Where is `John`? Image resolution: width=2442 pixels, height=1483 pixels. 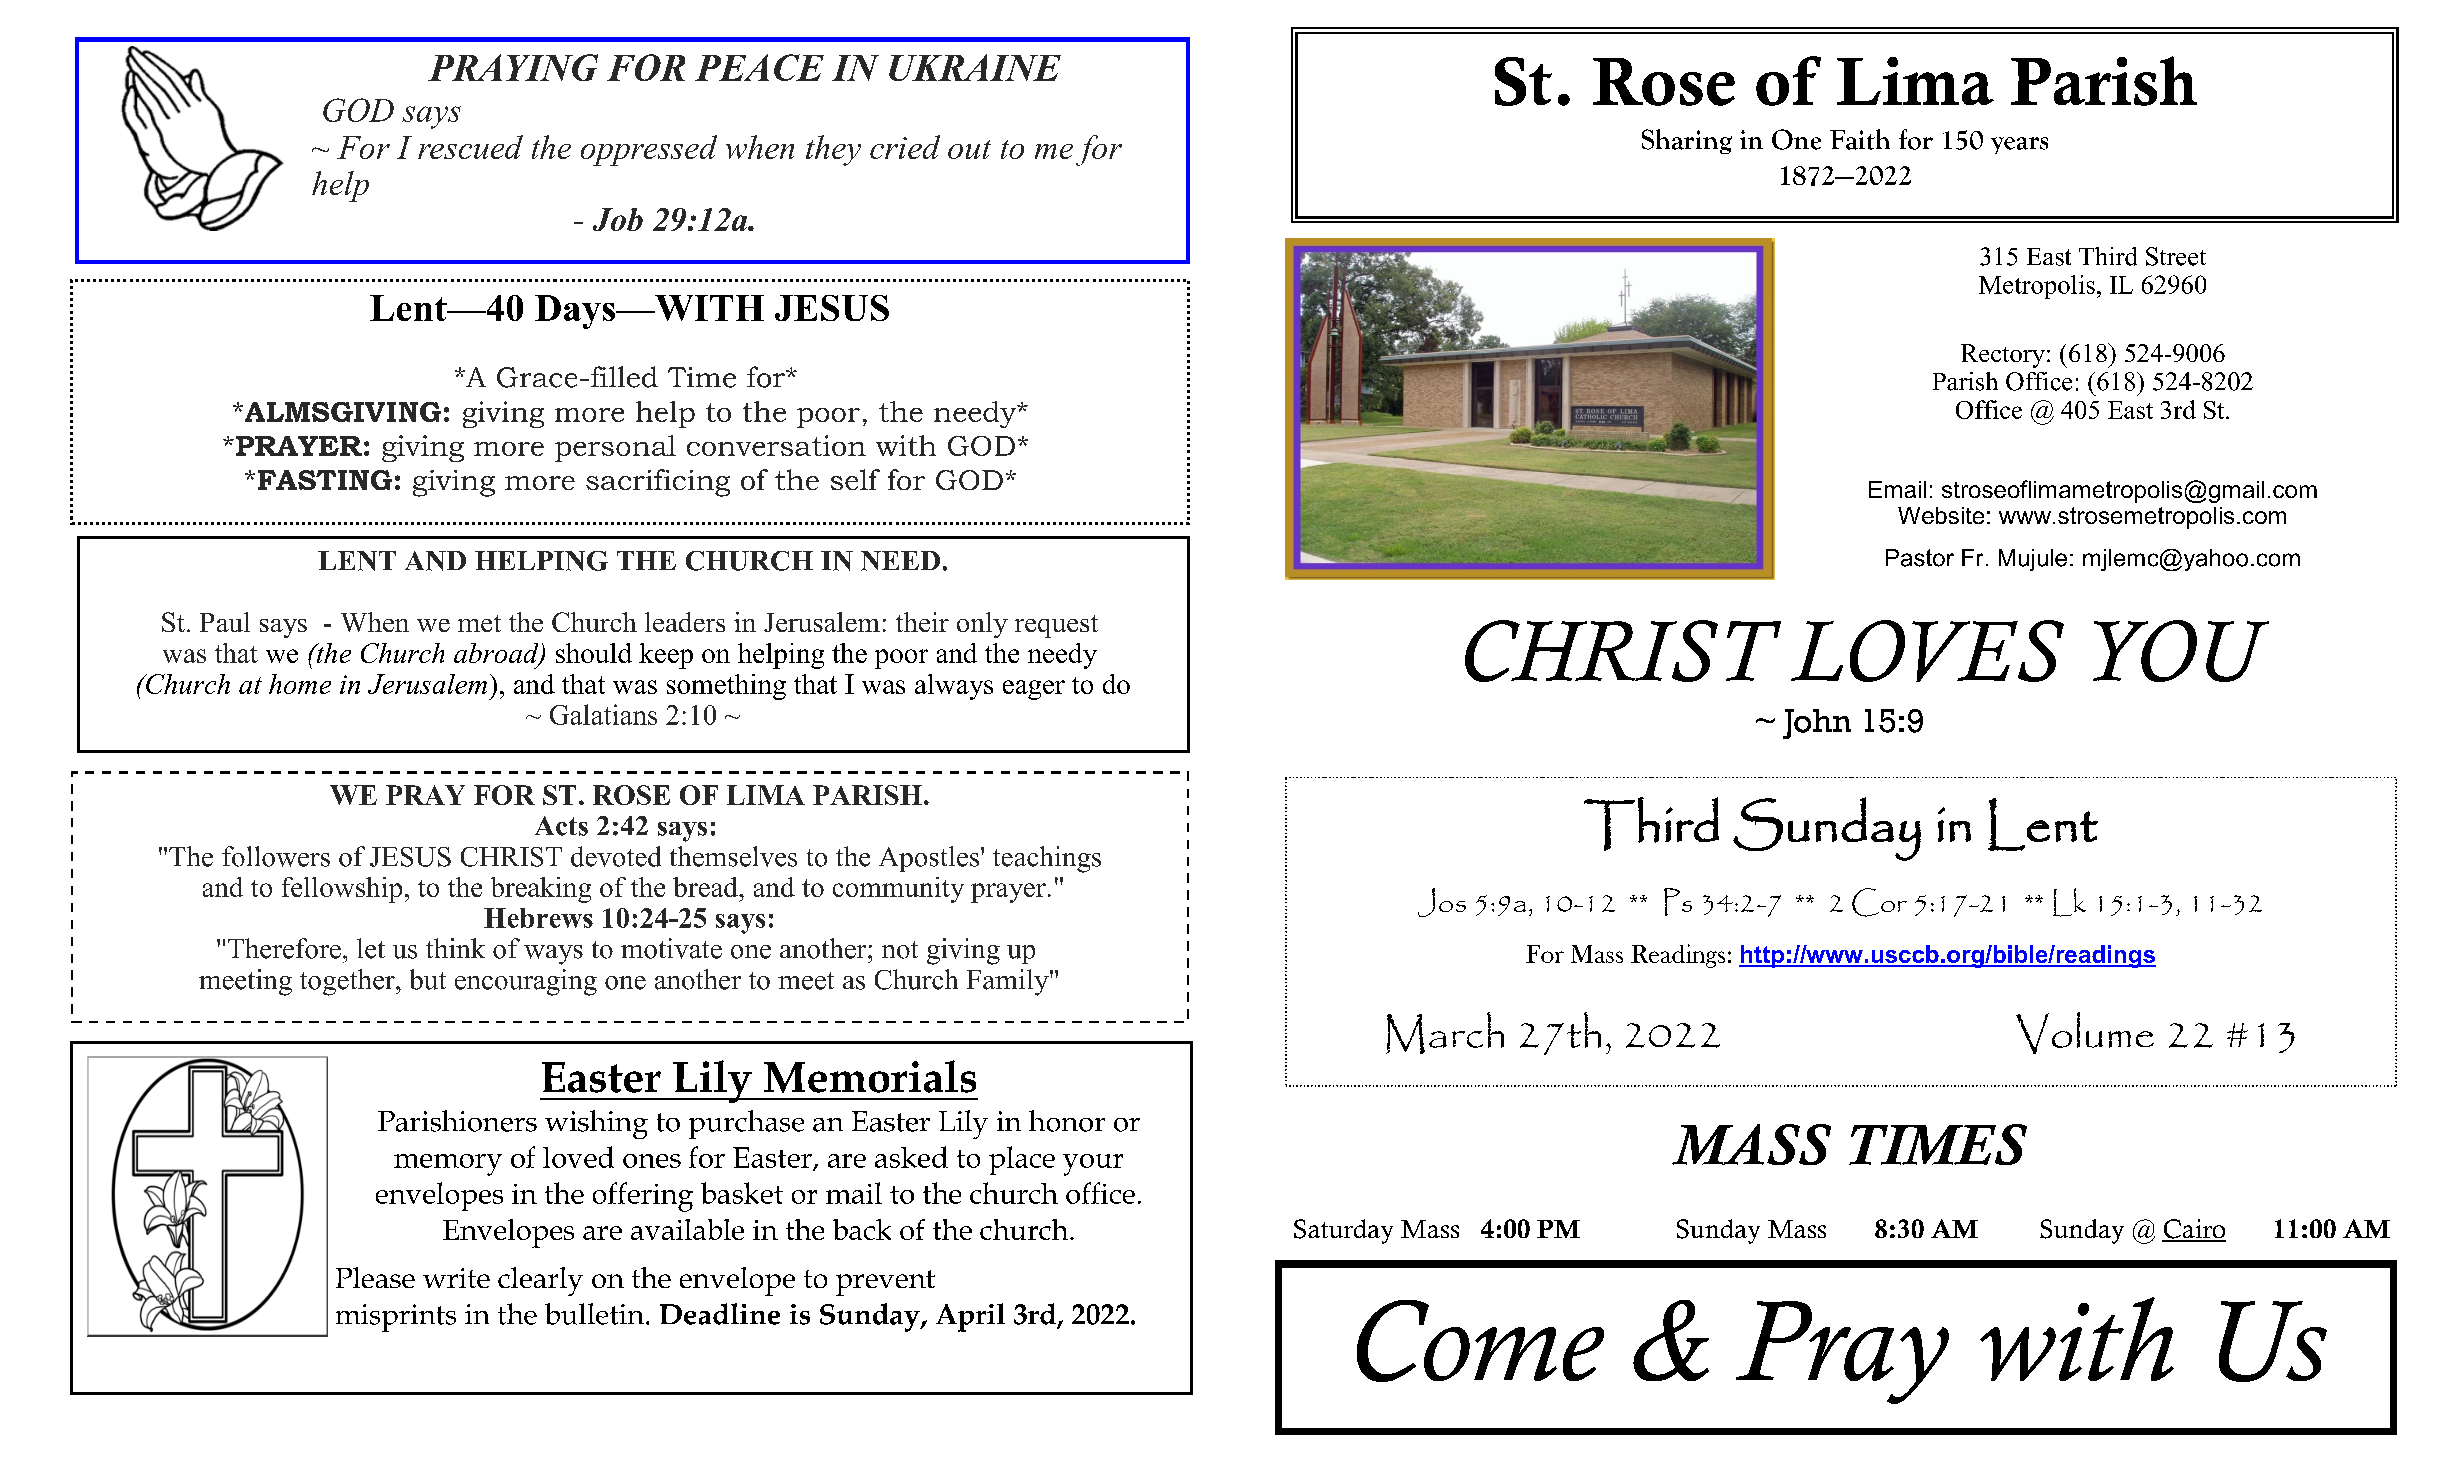 John is located at coordinates (1817, 724).
